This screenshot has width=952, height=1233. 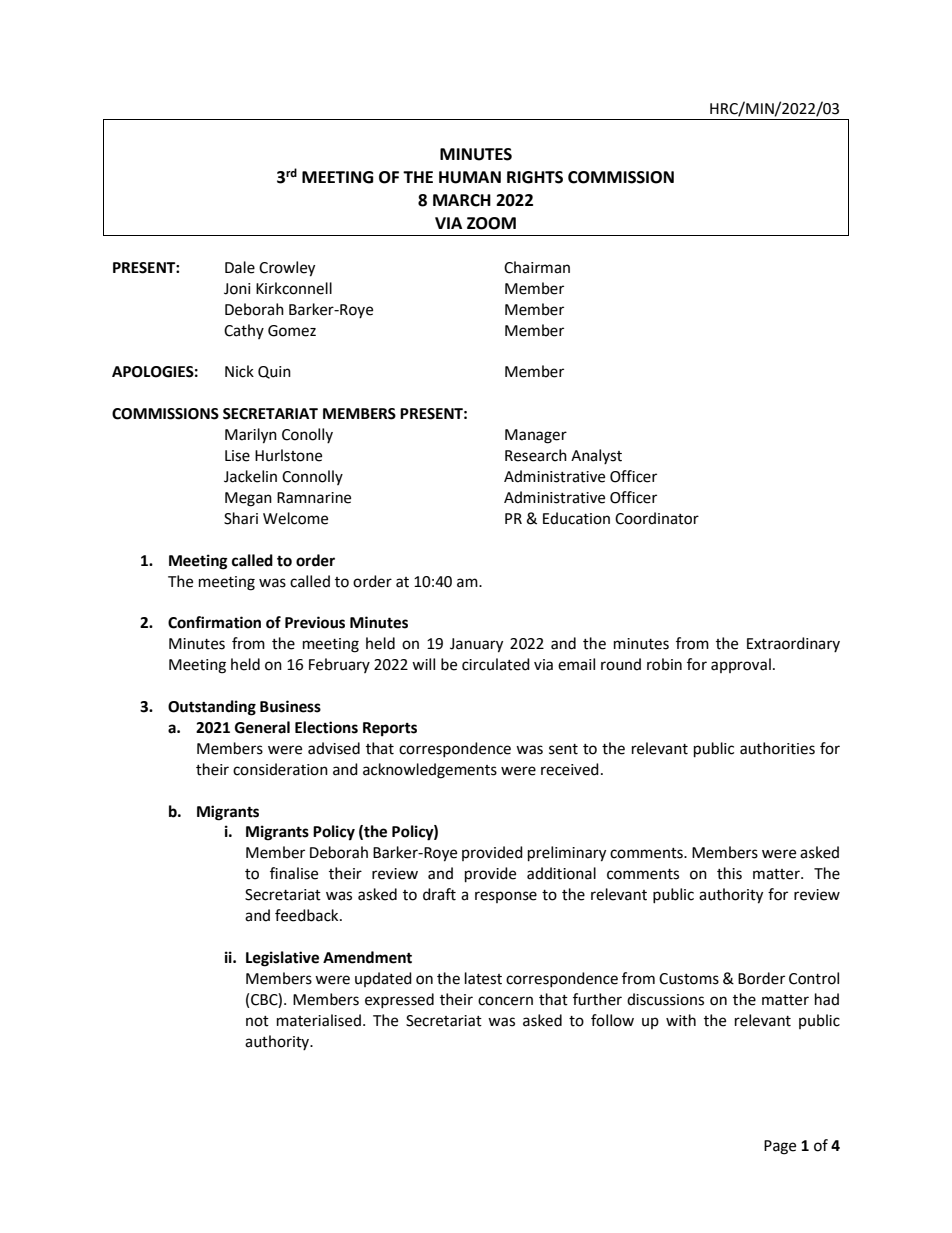 I want to click on not, so click(x=257, y=1021).
